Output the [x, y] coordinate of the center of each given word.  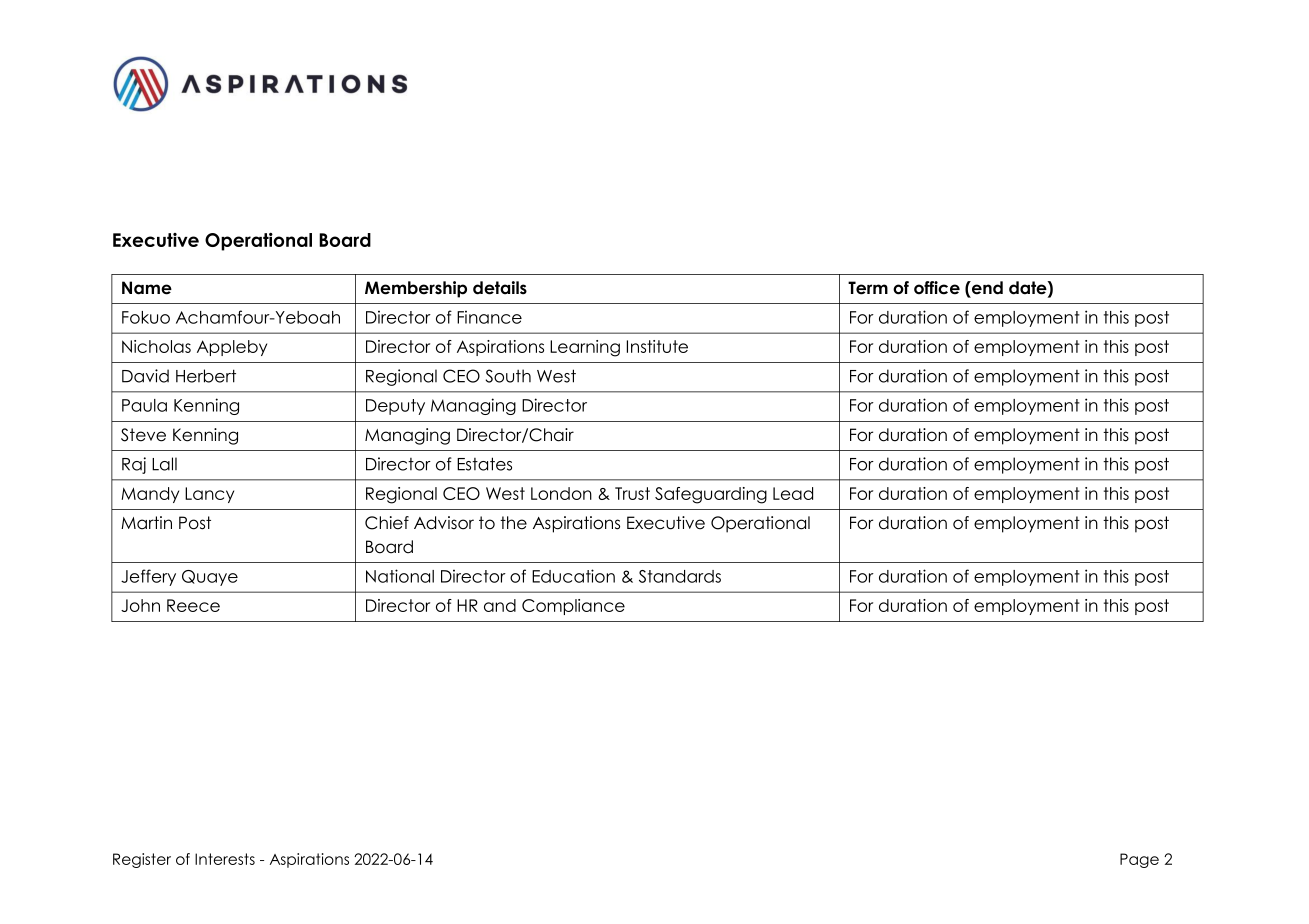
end [986, 288]
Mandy [150, 495]
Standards [680, 576]
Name [147, 288]
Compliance [573, 607]
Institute [657, 346]
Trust [632, 493]
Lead [793, 493]
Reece [193, 605]
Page [1139, 860]
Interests [225, 859]
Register [142, 860]
